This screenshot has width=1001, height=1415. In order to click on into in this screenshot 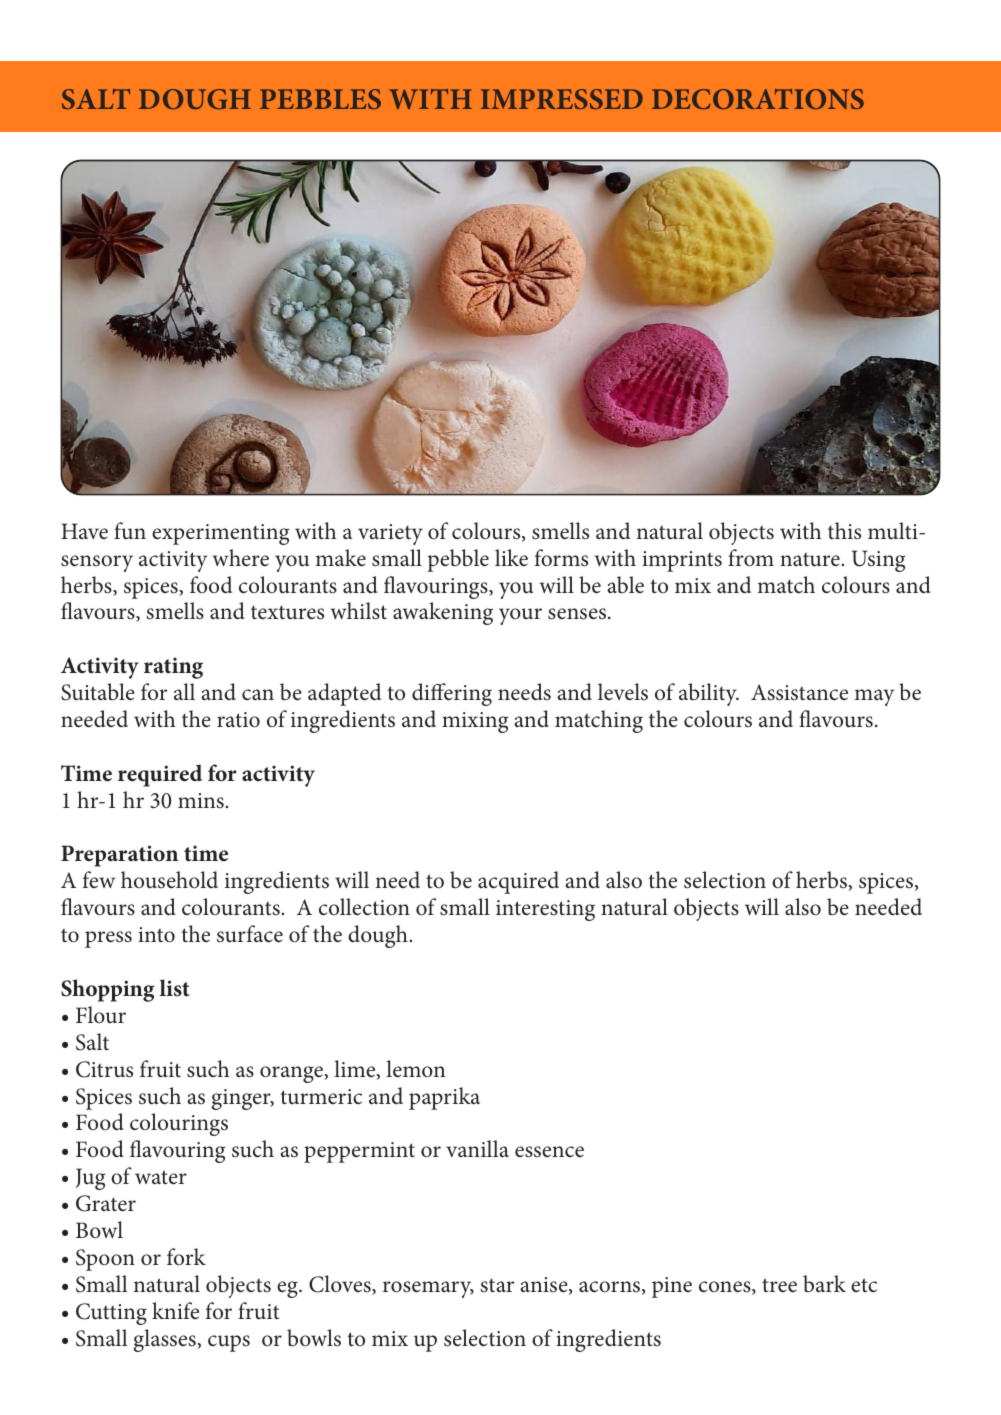, I will do `click(156, 935)`.
